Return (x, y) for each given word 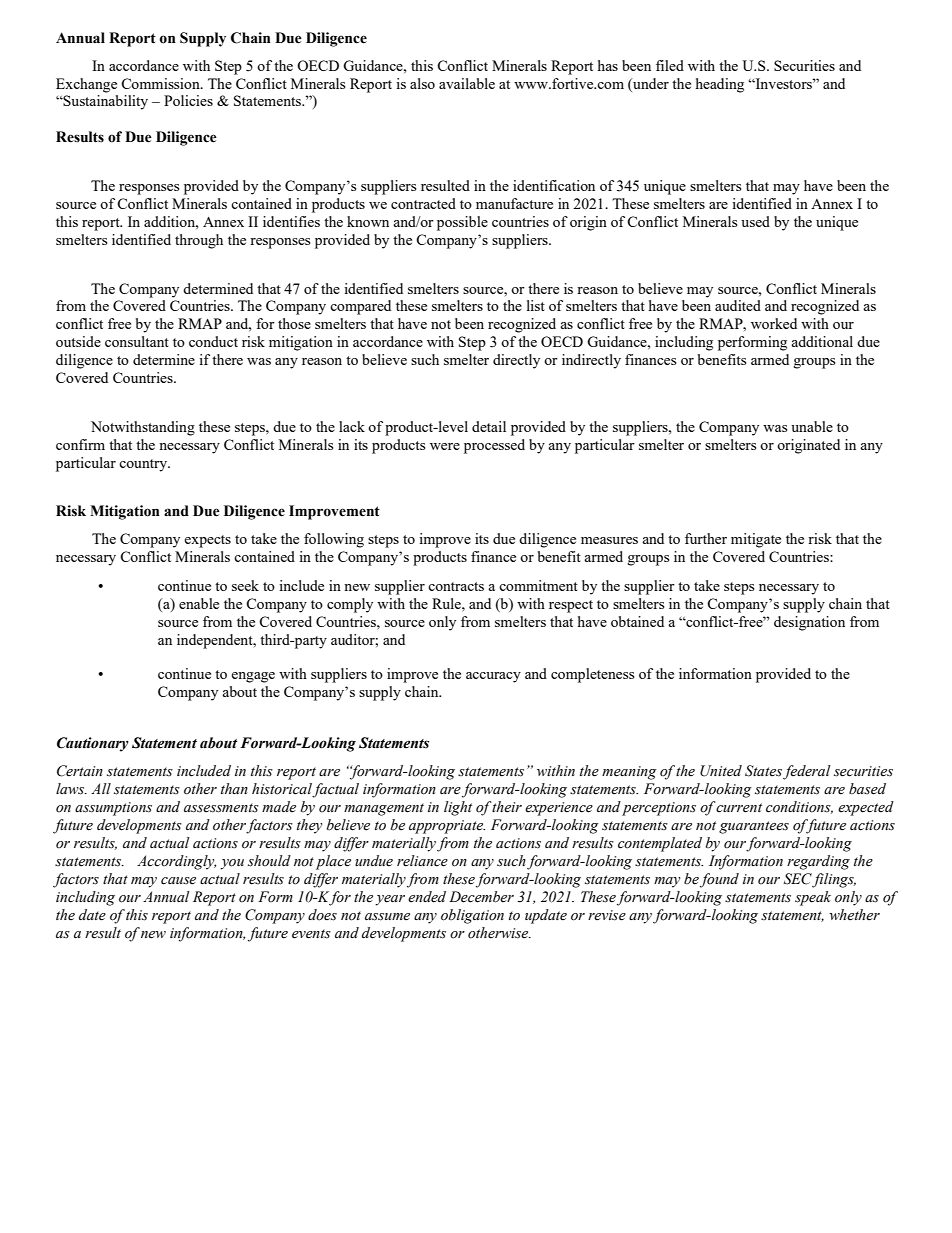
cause (178, 881)
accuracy (493, 677)
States (763, 771)
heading (720, 85)
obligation (472, 916)
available (467, 83)
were (445, 446)
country (144, 465)
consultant (137, 341)
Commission (161, 83)
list (536, 305)
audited (738, 305)
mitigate (756, 540)
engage (253, 677)
